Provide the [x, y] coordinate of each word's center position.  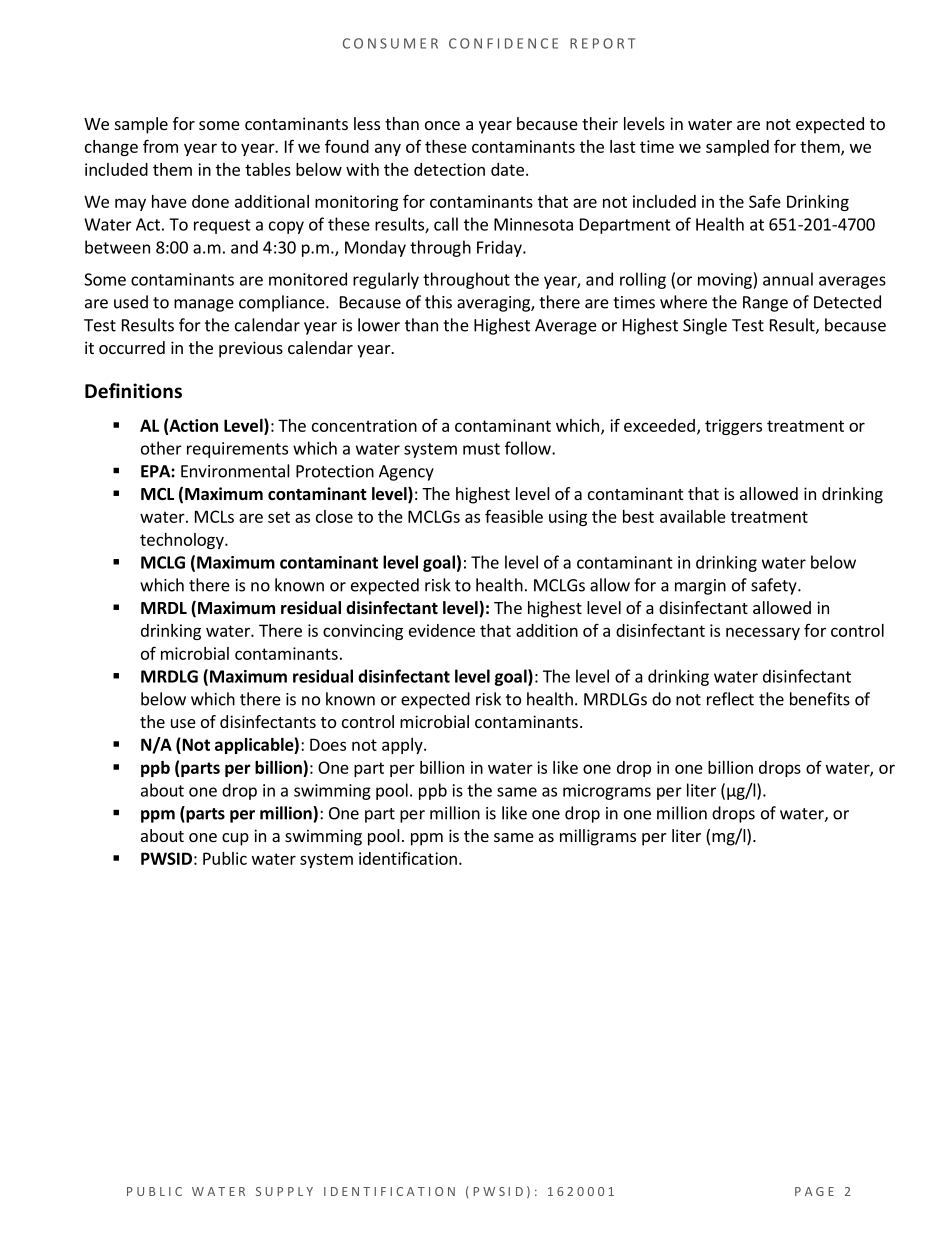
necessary [763, 633]
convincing [363, 632]
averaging [494, 304]
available [693, 516]
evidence [442, 630]
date [507, 169]
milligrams [598, 837]
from [160, 146]
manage [204, 305]
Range [765, 304]
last [623, 146]
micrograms [607, 792]
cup [235, 839]
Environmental [235, 471]
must [481, 449]
